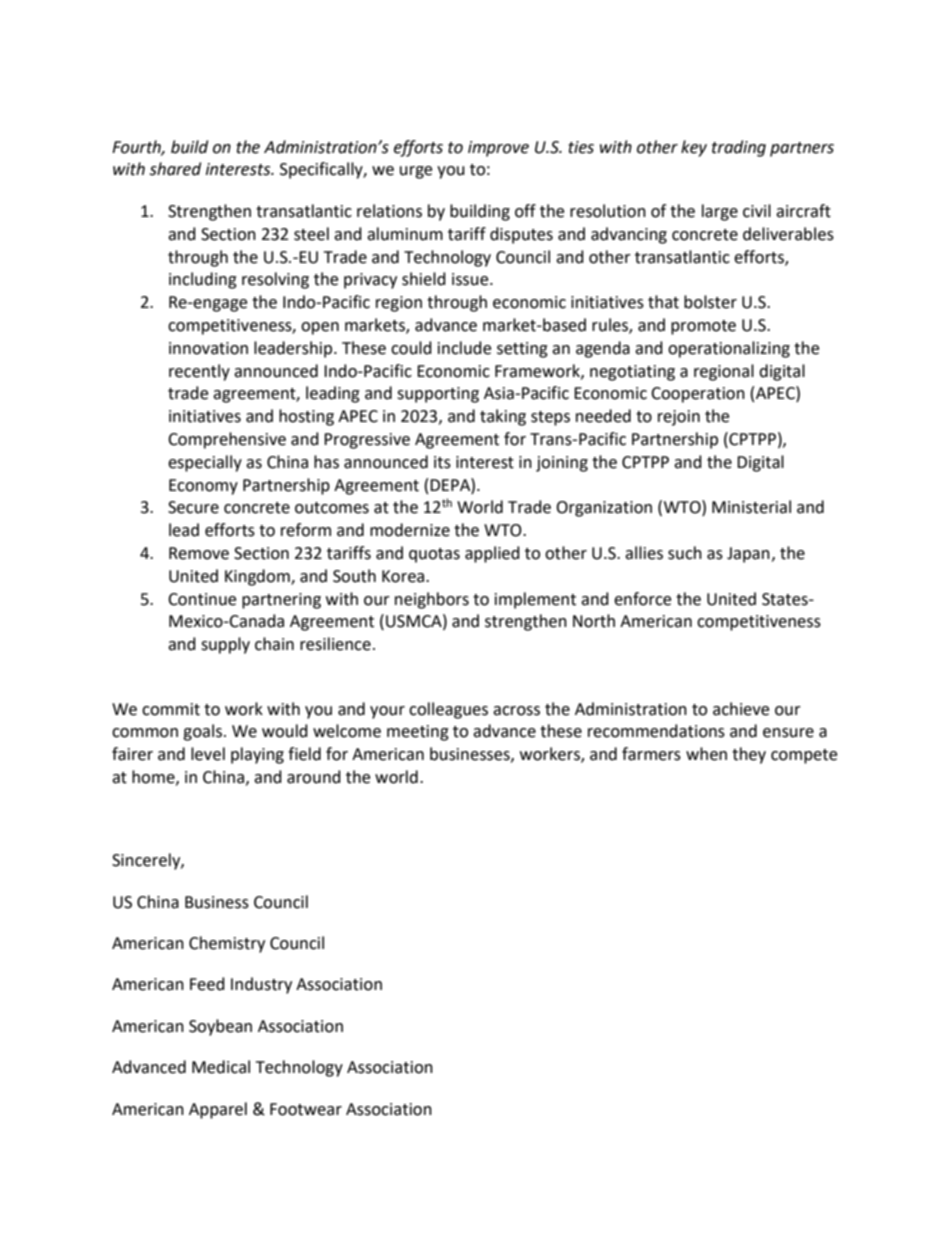 The width and height of the page is (952, 1233). Describe the element at coordinates (225, 645) in the page. I see `supply` at that location.
